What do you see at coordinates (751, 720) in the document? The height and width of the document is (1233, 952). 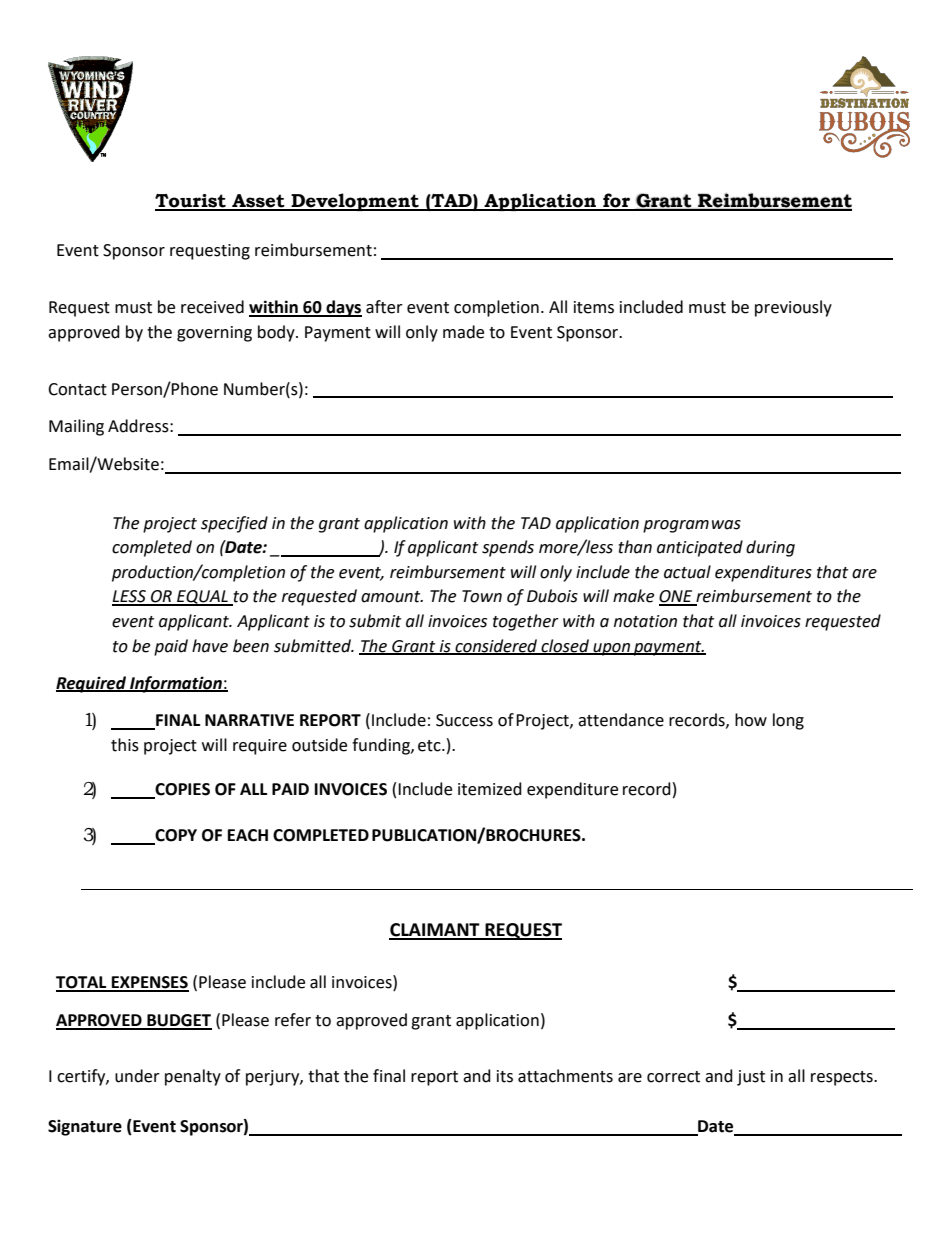 I see `how` at bounding box center [751, 720].
